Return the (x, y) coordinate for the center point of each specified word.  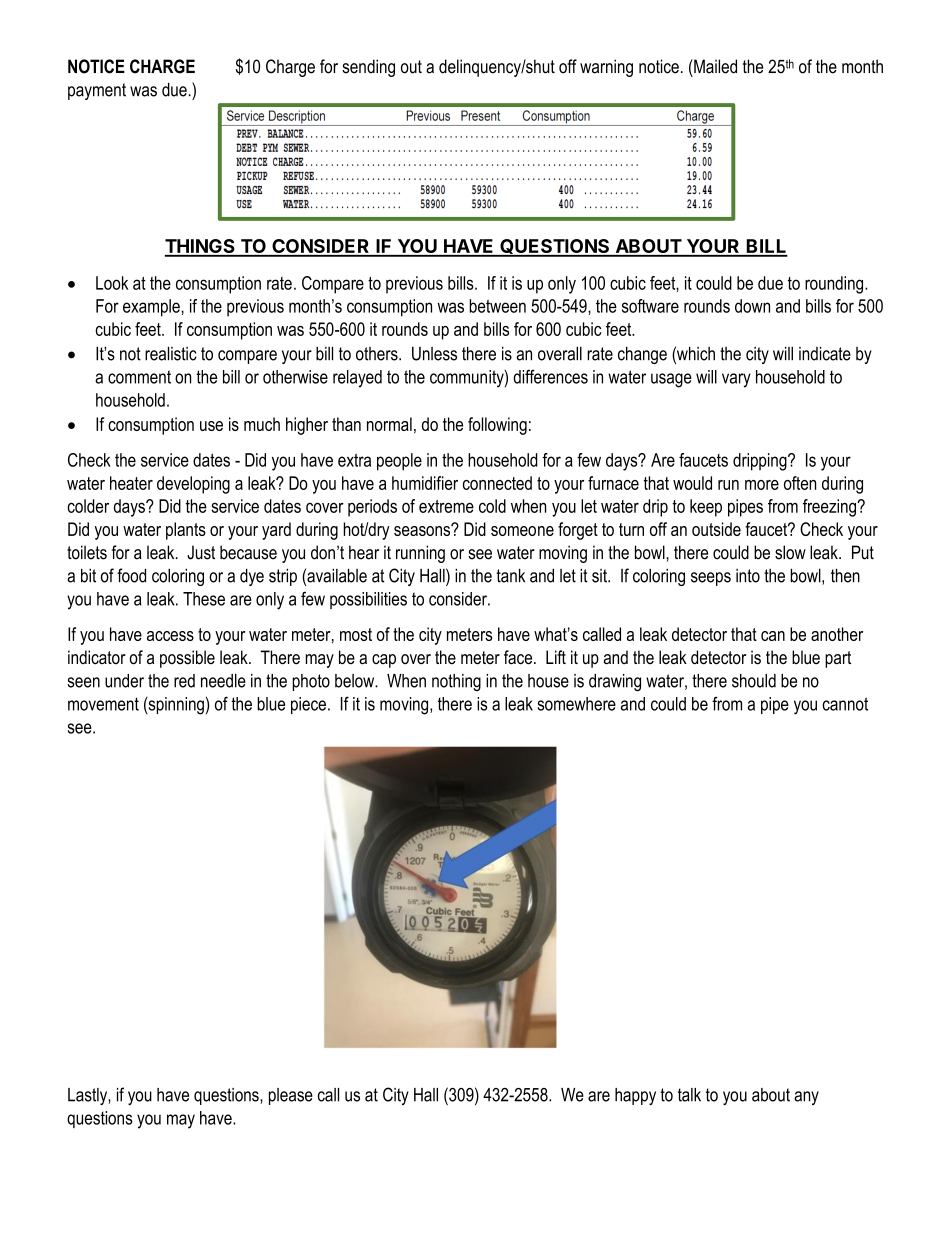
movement (103, 704)
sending (368, 68)
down (752, 306)
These (204, 599)
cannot (845, 704)
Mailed (714, 66)
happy (635, 1096)
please (291, 1096)
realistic (171, 354)
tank (510, 576)
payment (97, 91)
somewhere (576, 704)
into (748, 576)
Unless (434, 354)
